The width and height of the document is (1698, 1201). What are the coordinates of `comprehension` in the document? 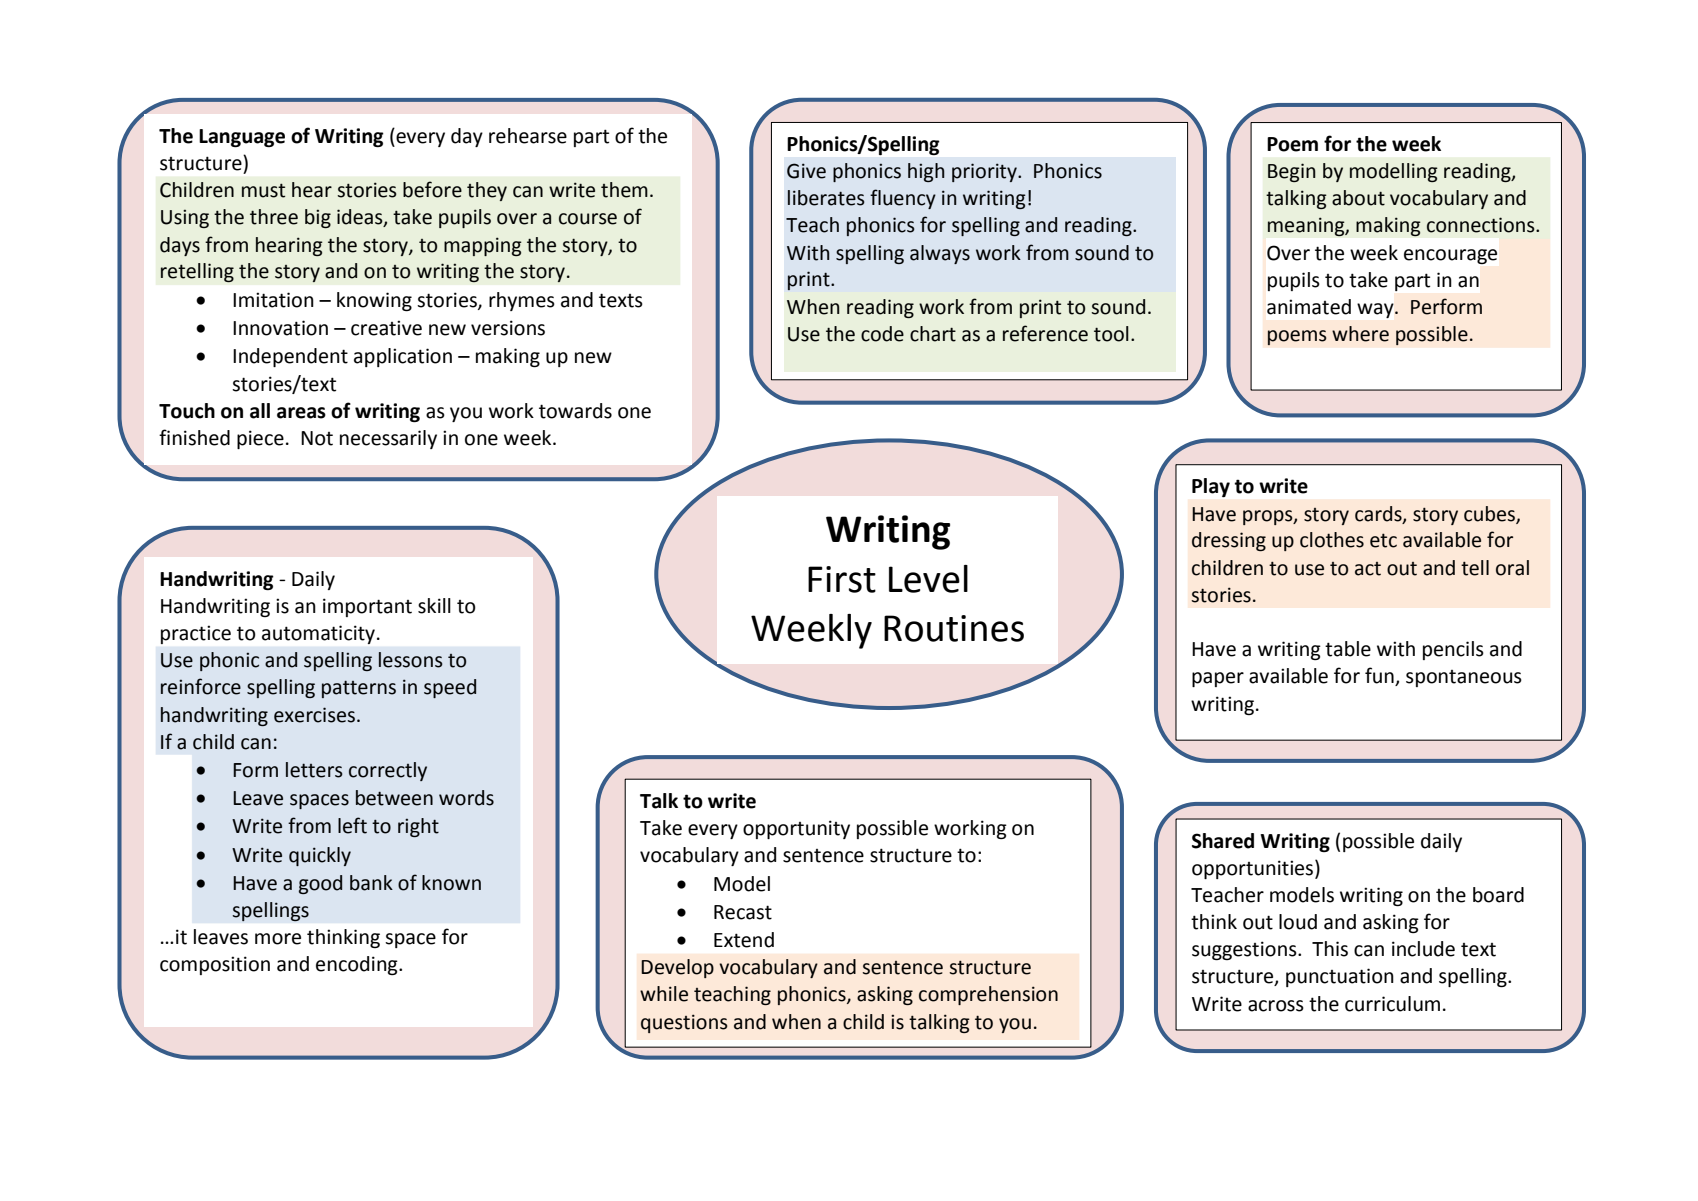 It's located at (988, 995).
